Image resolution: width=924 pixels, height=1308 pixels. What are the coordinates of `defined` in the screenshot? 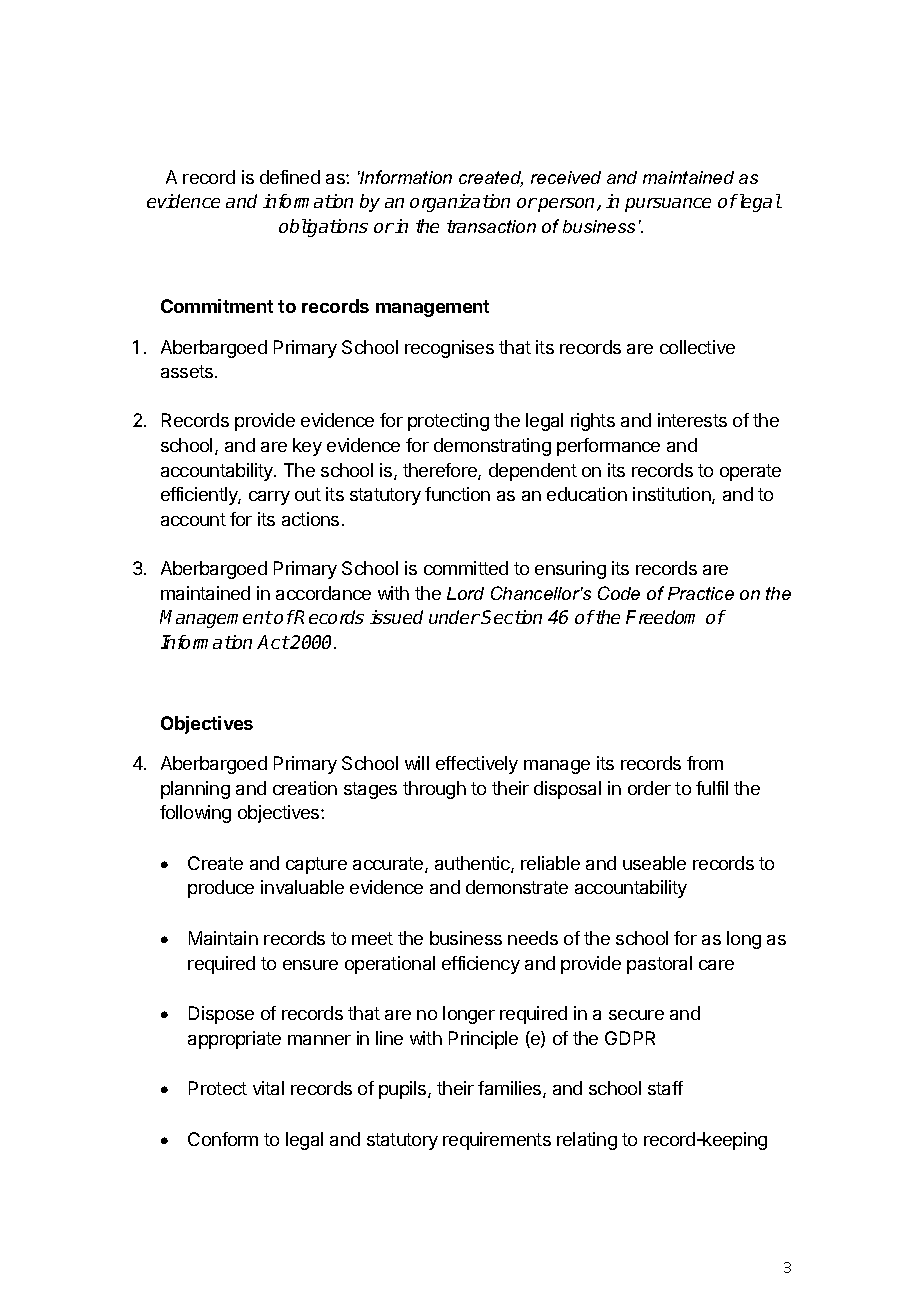 It's located at (290, 177).
